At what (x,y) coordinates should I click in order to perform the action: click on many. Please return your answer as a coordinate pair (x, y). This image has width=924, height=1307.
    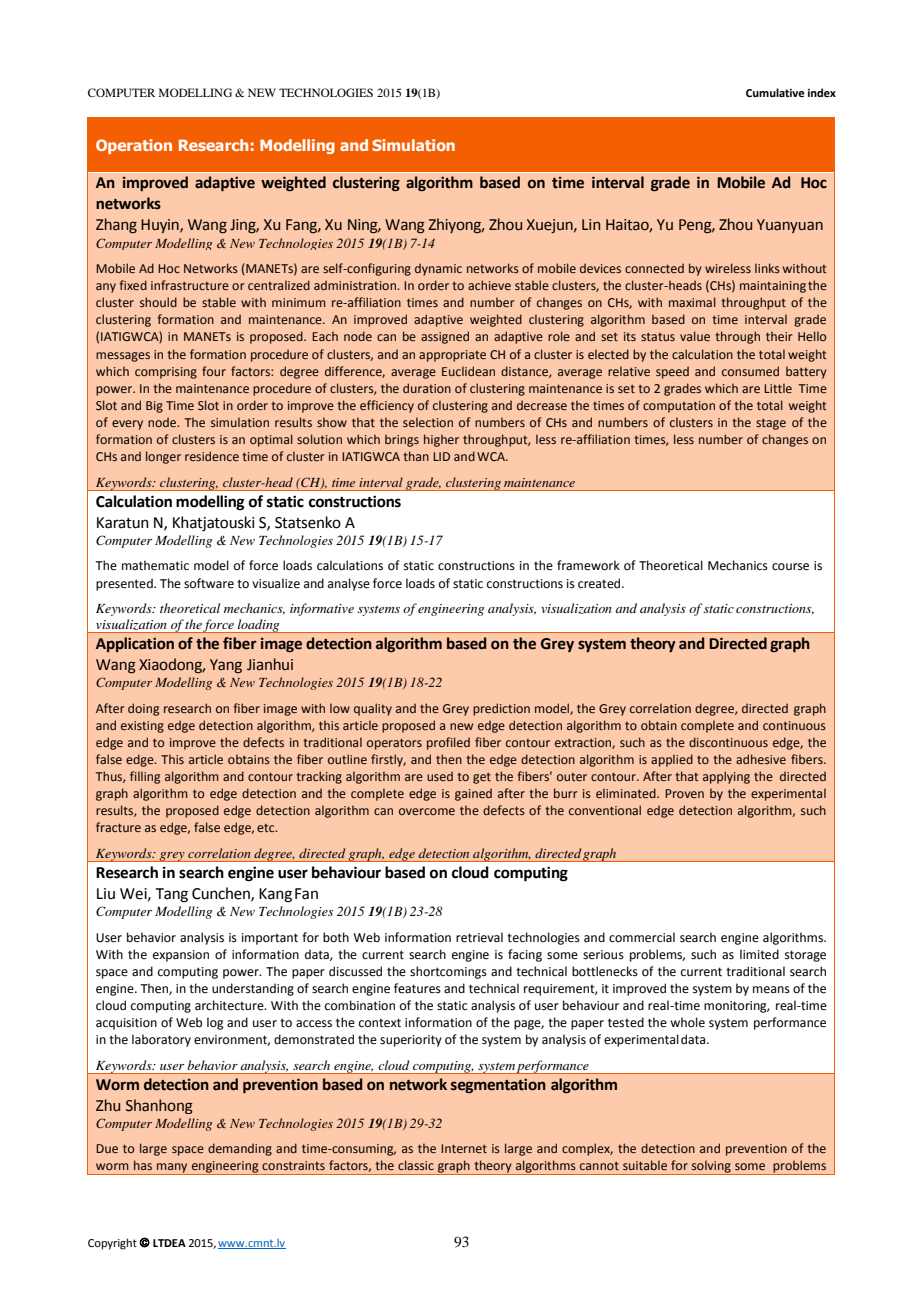
    Looking at the image, I should click on (172, 1169).
